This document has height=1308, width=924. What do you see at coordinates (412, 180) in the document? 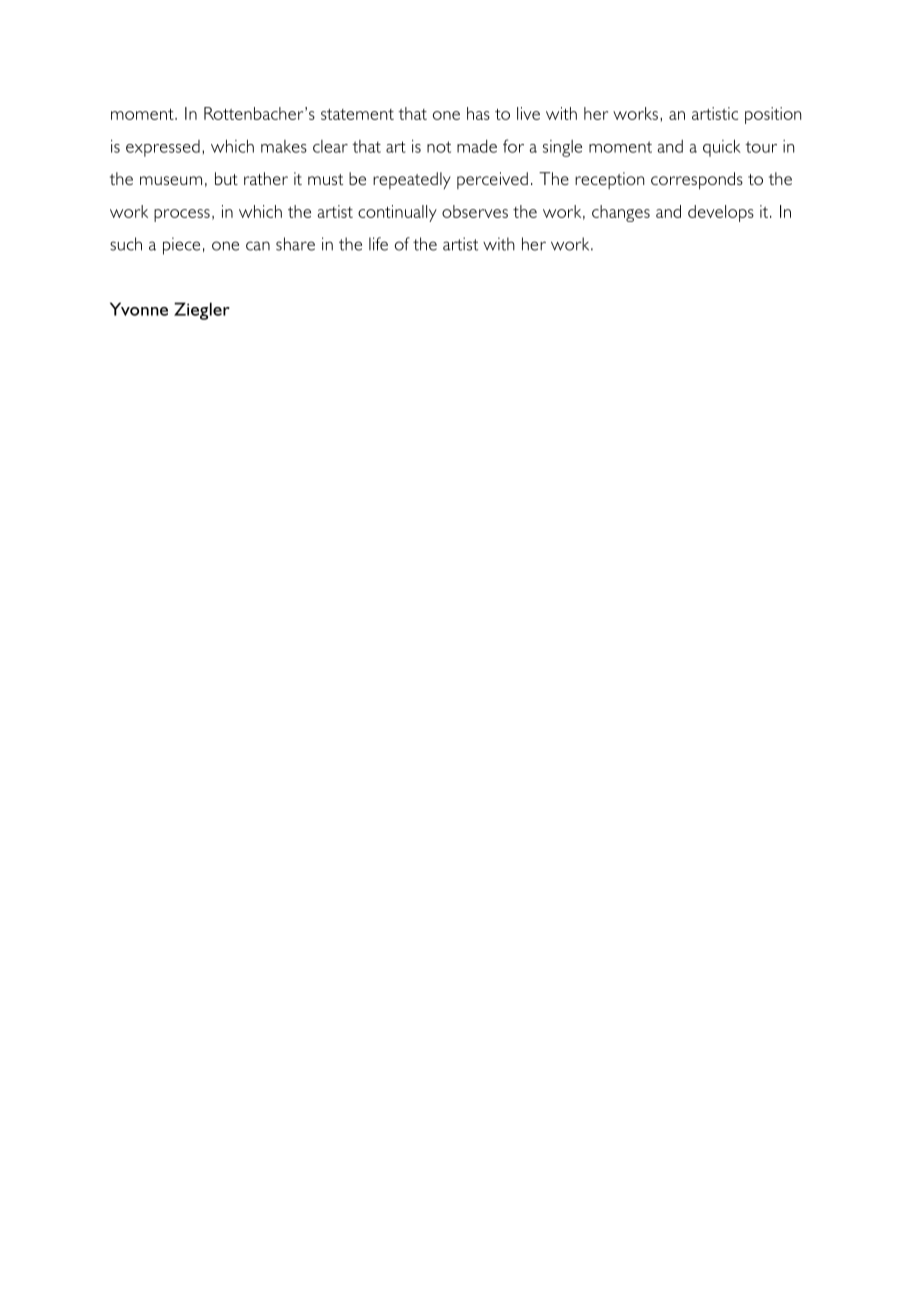
I see `repeatedly` at bounding box center [412, 180].
